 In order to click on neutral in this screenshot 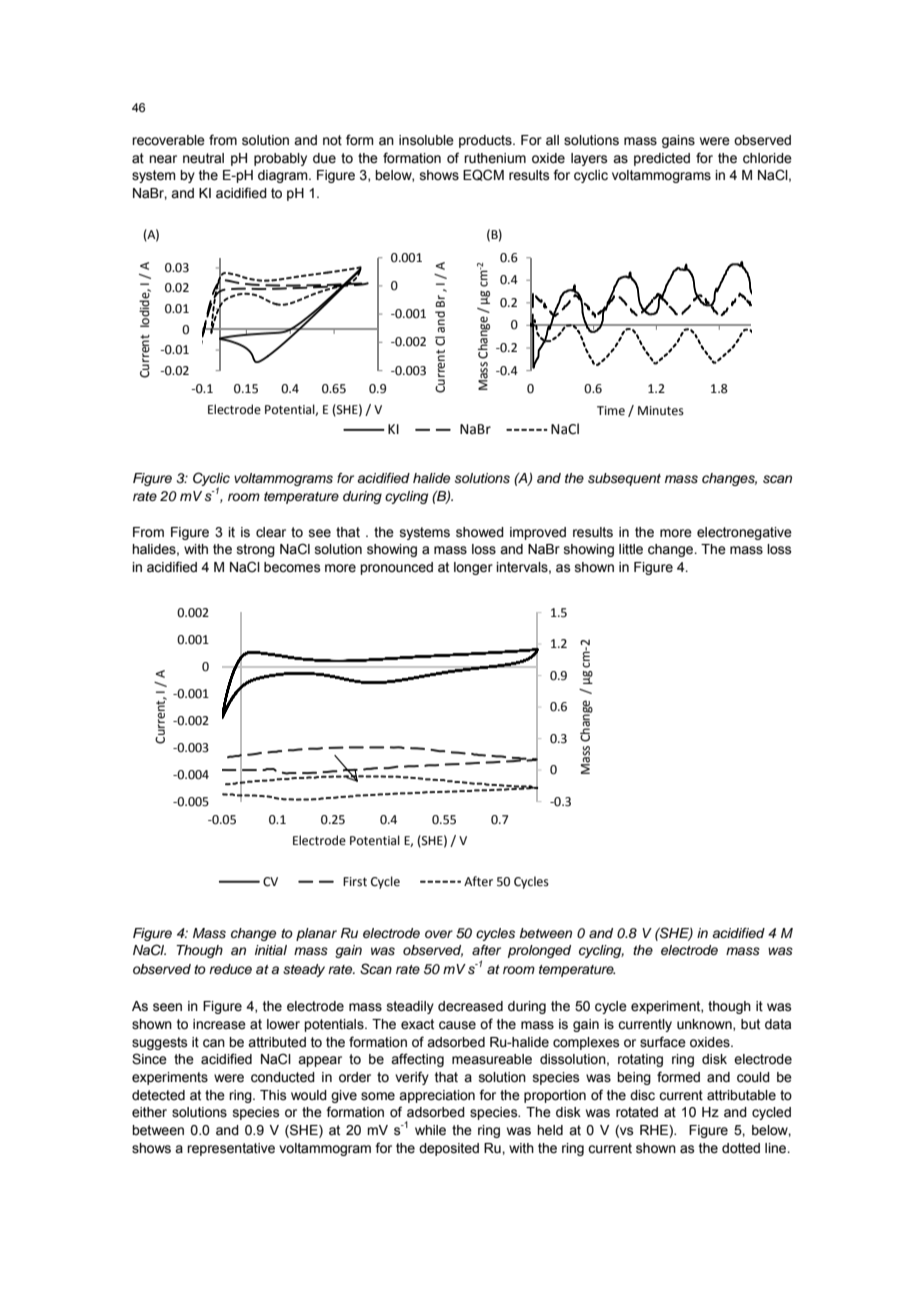, I will do `click(203, 158)`.
